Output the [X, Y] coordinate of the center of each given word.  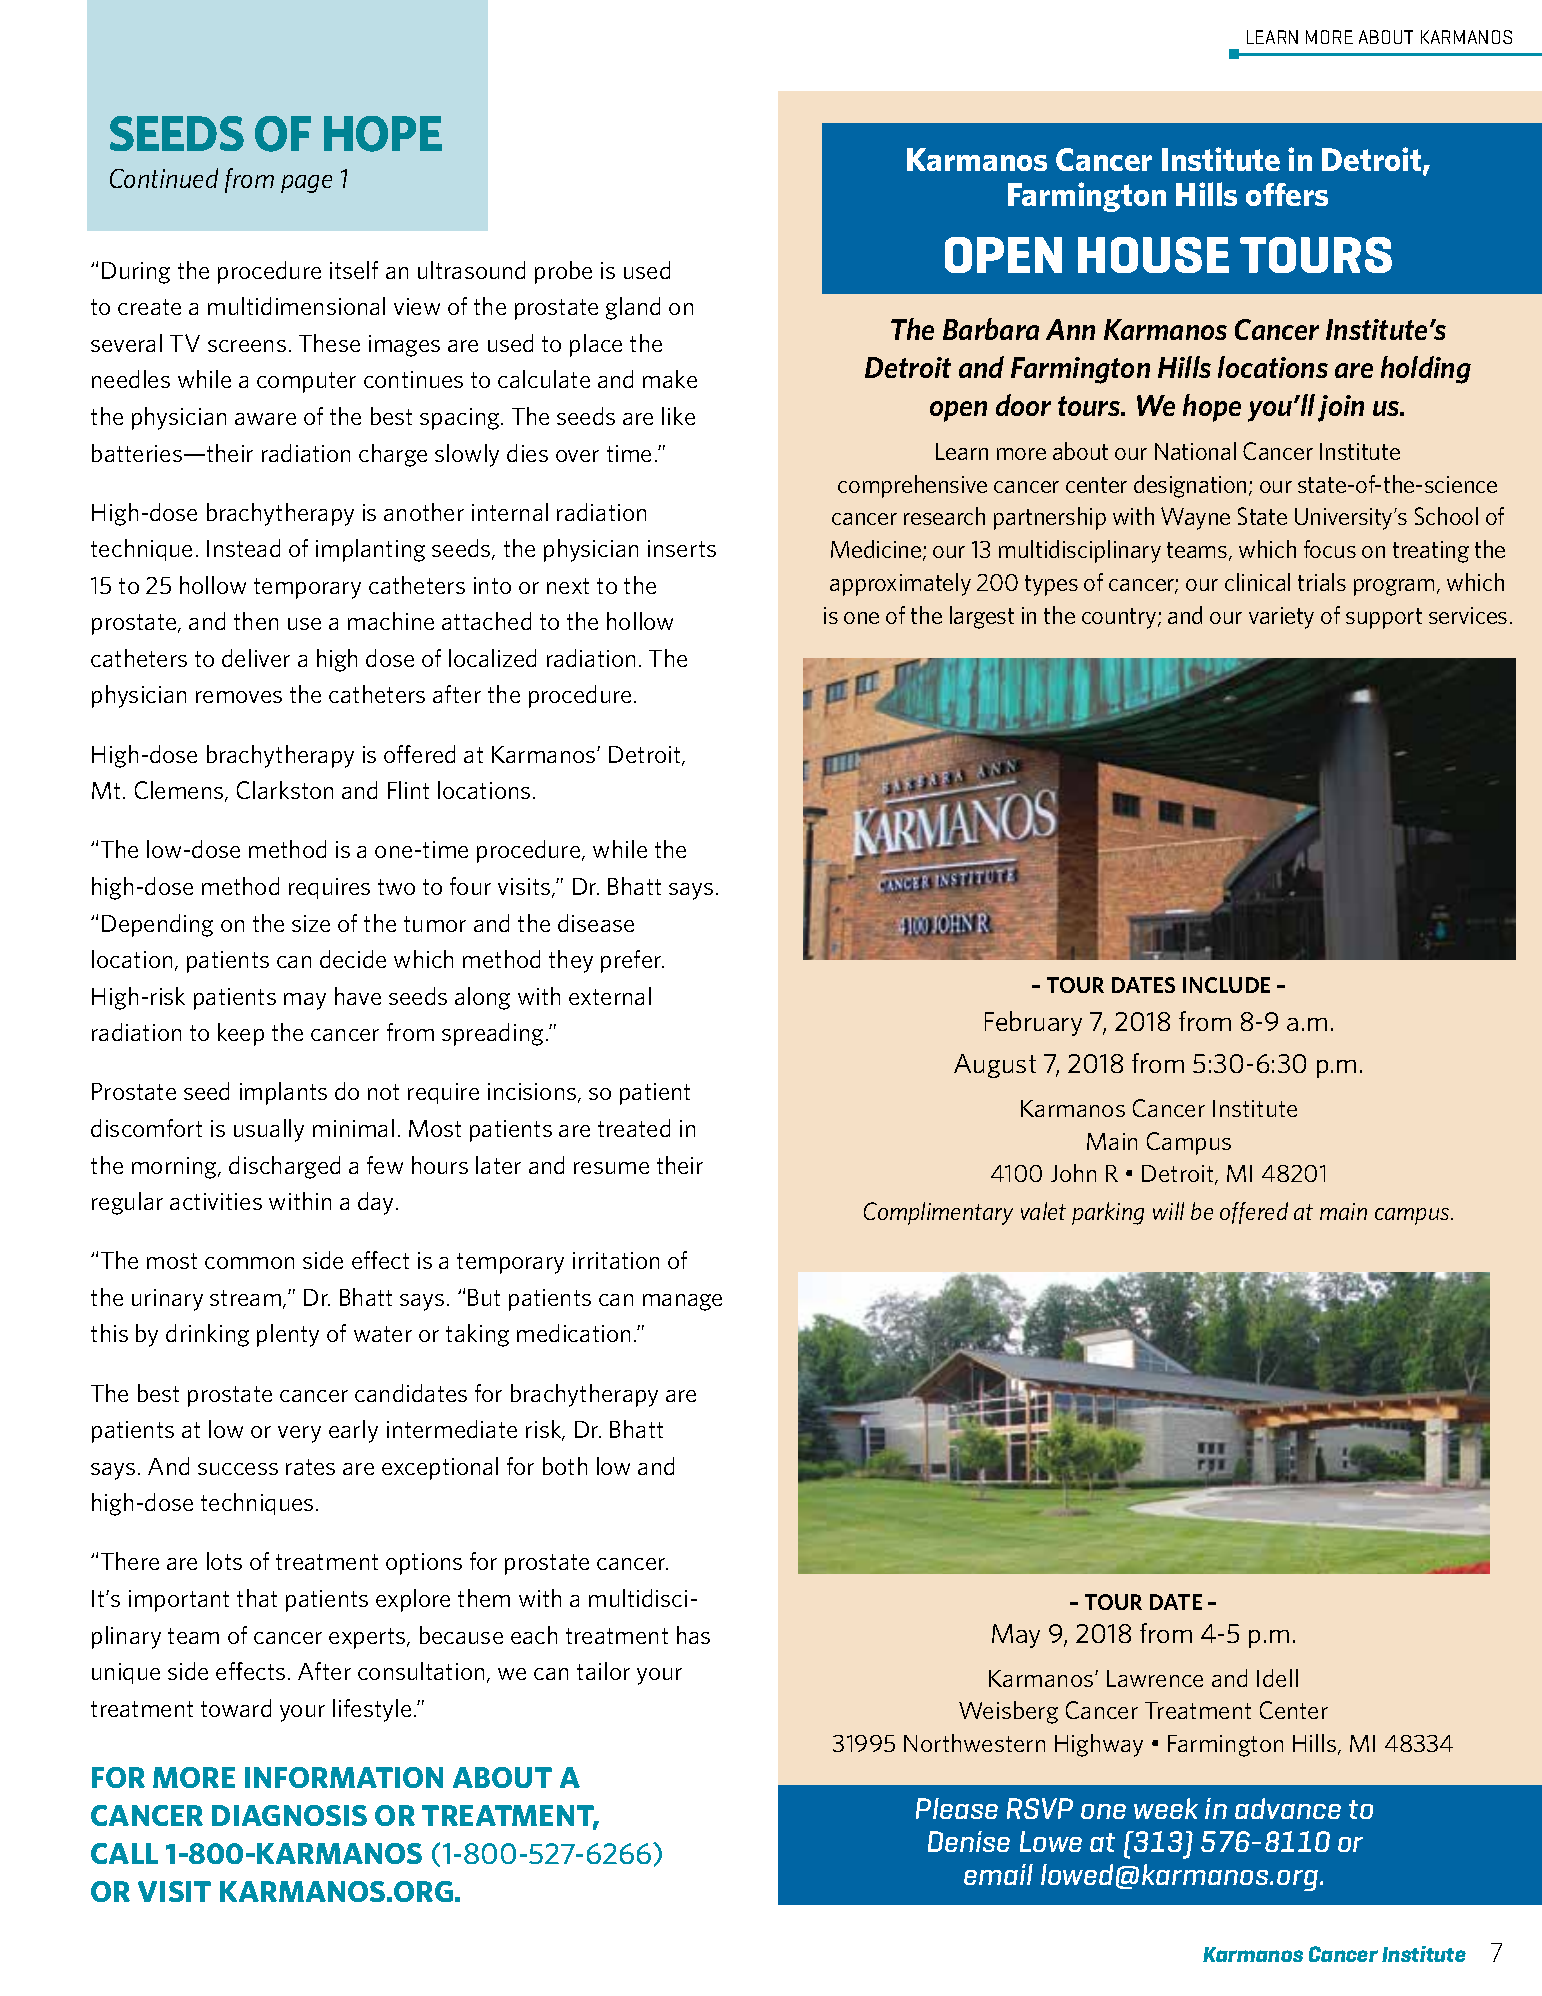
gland [633, 308]
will [1168, 1211]
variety [1281, 618]
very [299, 1434]
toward [236, 1708]
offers [1287, 194]
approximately [900, 584]
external [610, 996]
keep [241, 1034]
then [256, 621]
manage [682, 1302]
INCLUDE [1226, 985]
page [306, 184]
